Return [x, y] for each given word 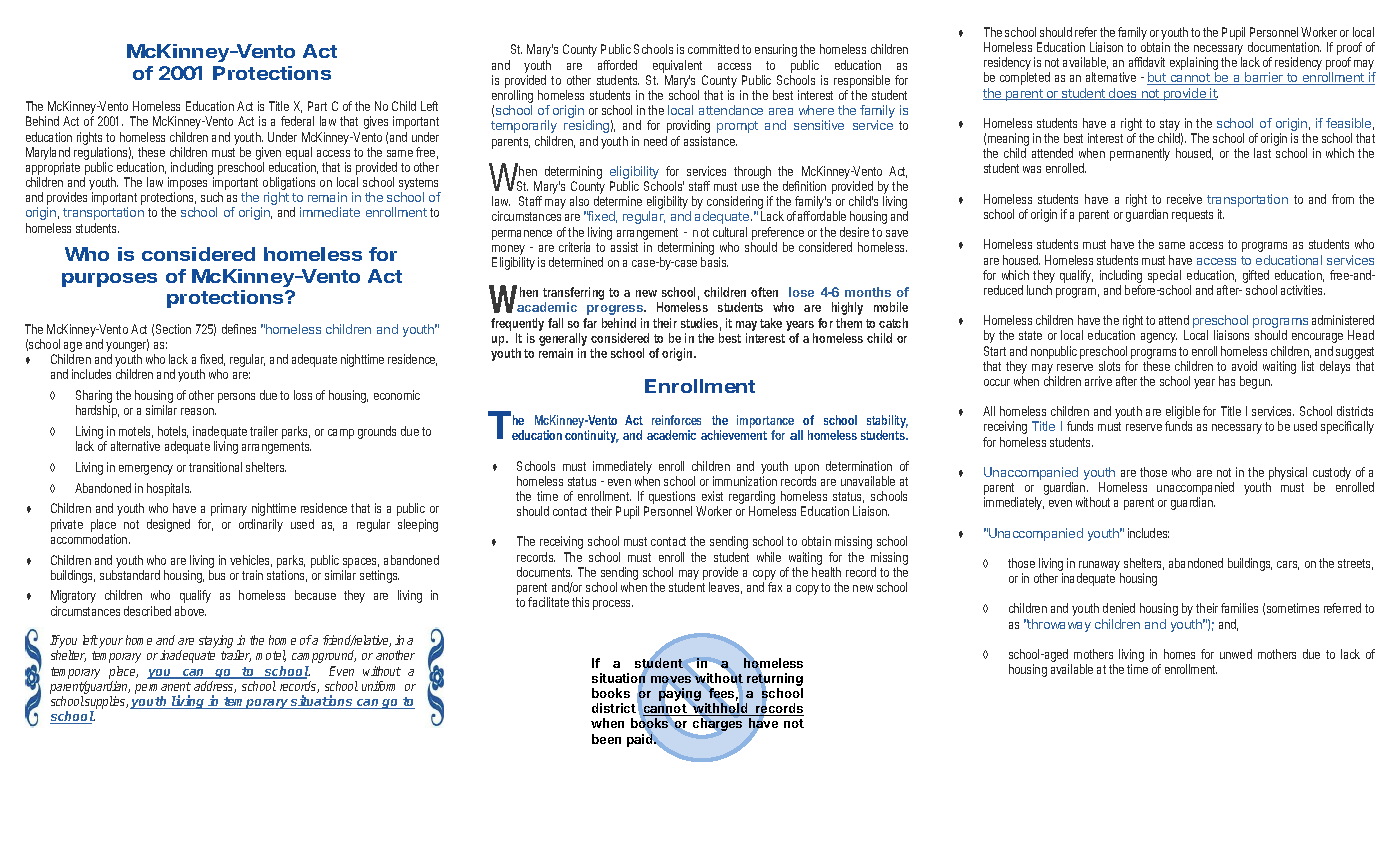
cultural [730, 232]
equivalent [677, 66]
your [111, 643]
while [769, 557]
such [212, 197]
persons [236, 398]
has [1227, 381]
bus [217, 575]
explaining [1194, 65]
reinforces [676, 420]
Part [317, 106]
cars [1288, 565]
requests [1192, 216]
